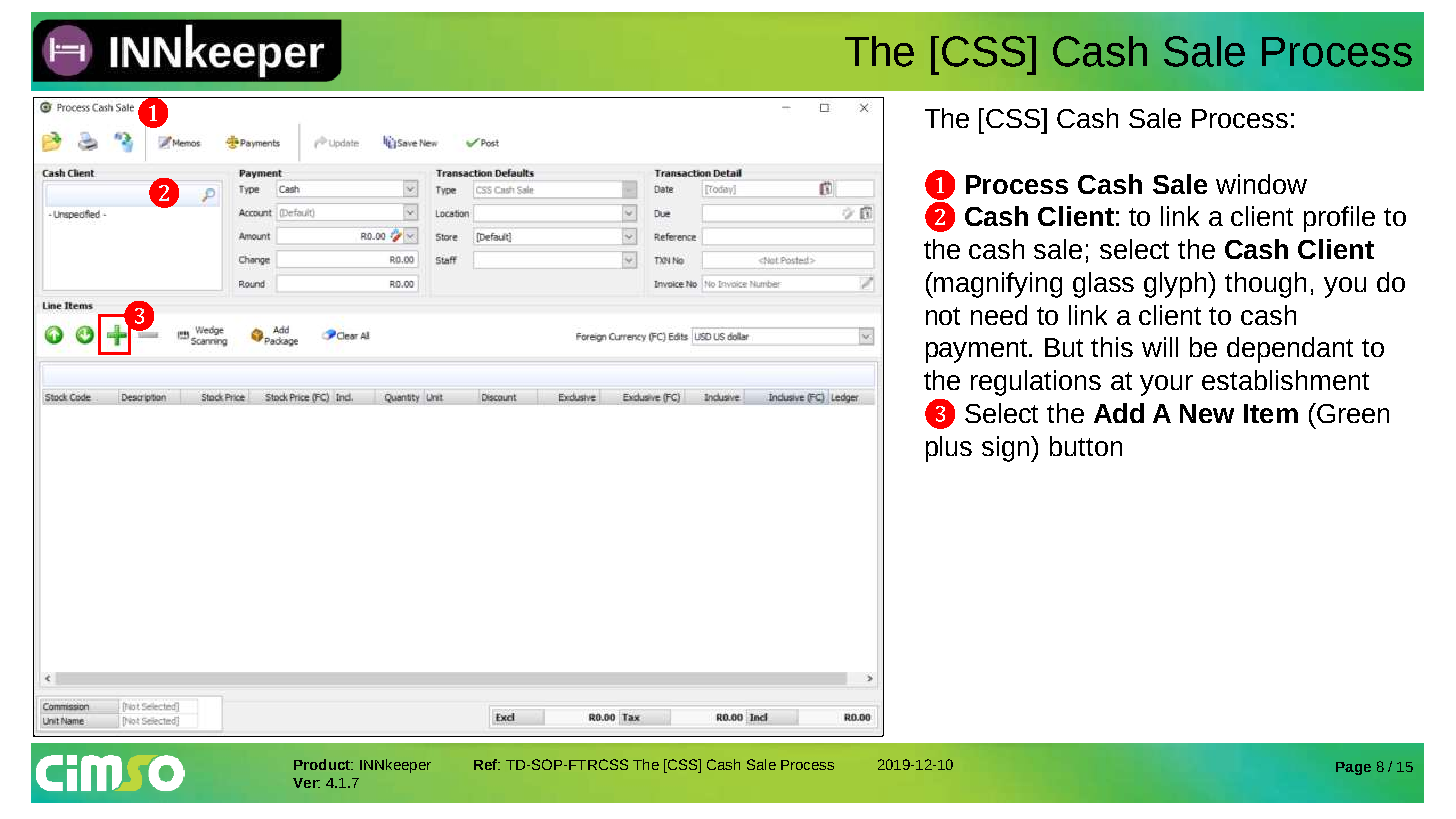 This screenshot has height=819, width=1456. What do you see at coordinates (1261, 184) in the screenshot?
I see `window` at bounding box center [1261, 184].
